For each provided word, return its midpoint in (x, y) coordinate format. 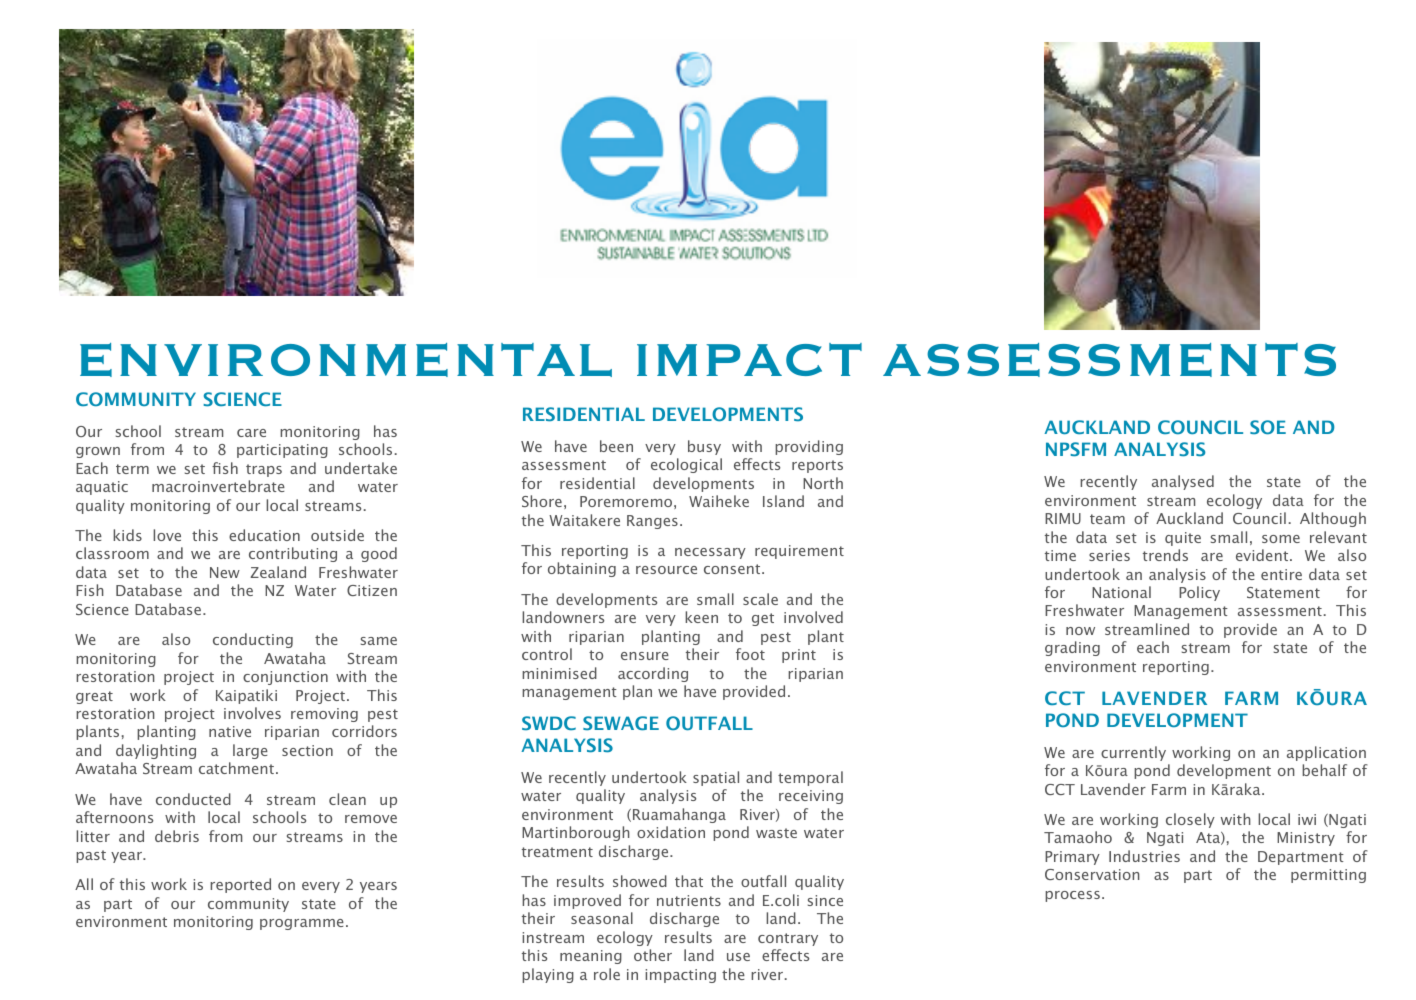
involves (252, 713)
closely (1190, 820)
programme (302, 924)
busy (704, 447)
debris (177, 836)
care (251, 433)
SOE (1268, 427)
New (225, 572)
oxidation (671, 832)
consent (733, 569)
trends (1165, 555)
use (738, 957)
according (653, 674)
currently (1133, 753)
